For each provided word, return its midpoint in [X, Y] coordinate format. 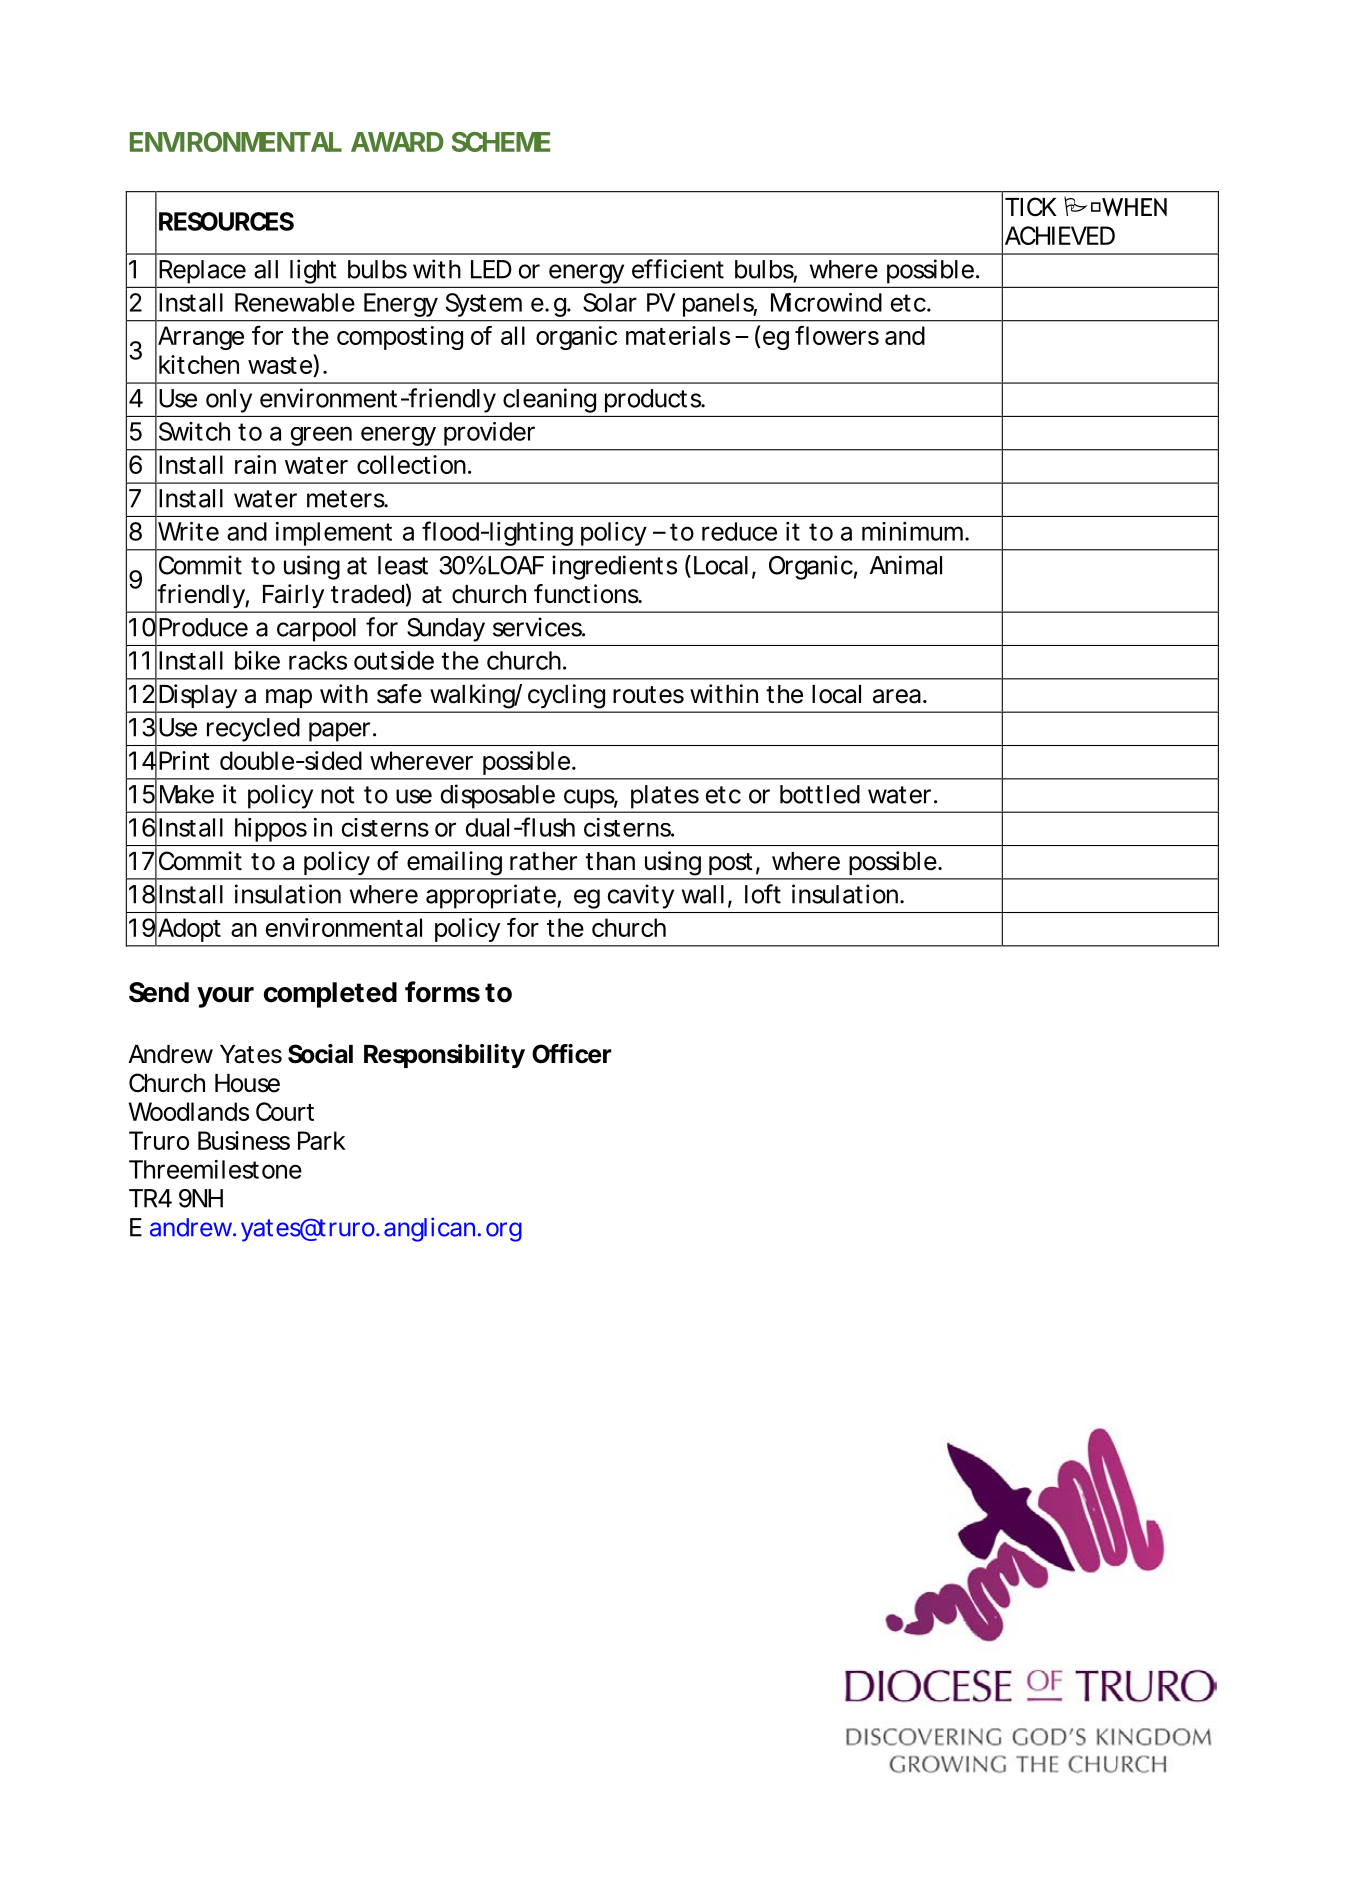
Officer [572, 1054]
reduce [739, 531]
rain [255, 464]
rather [543, 861]
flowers [837, 335]
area [897, 696]
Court [285, 1111]
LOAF [516, 565]
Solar [610, 302]
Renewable [295, 302]
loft [763, 894]
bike [257, 660]
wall [703, 894]
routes [648, 695]
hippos [271, 830]
